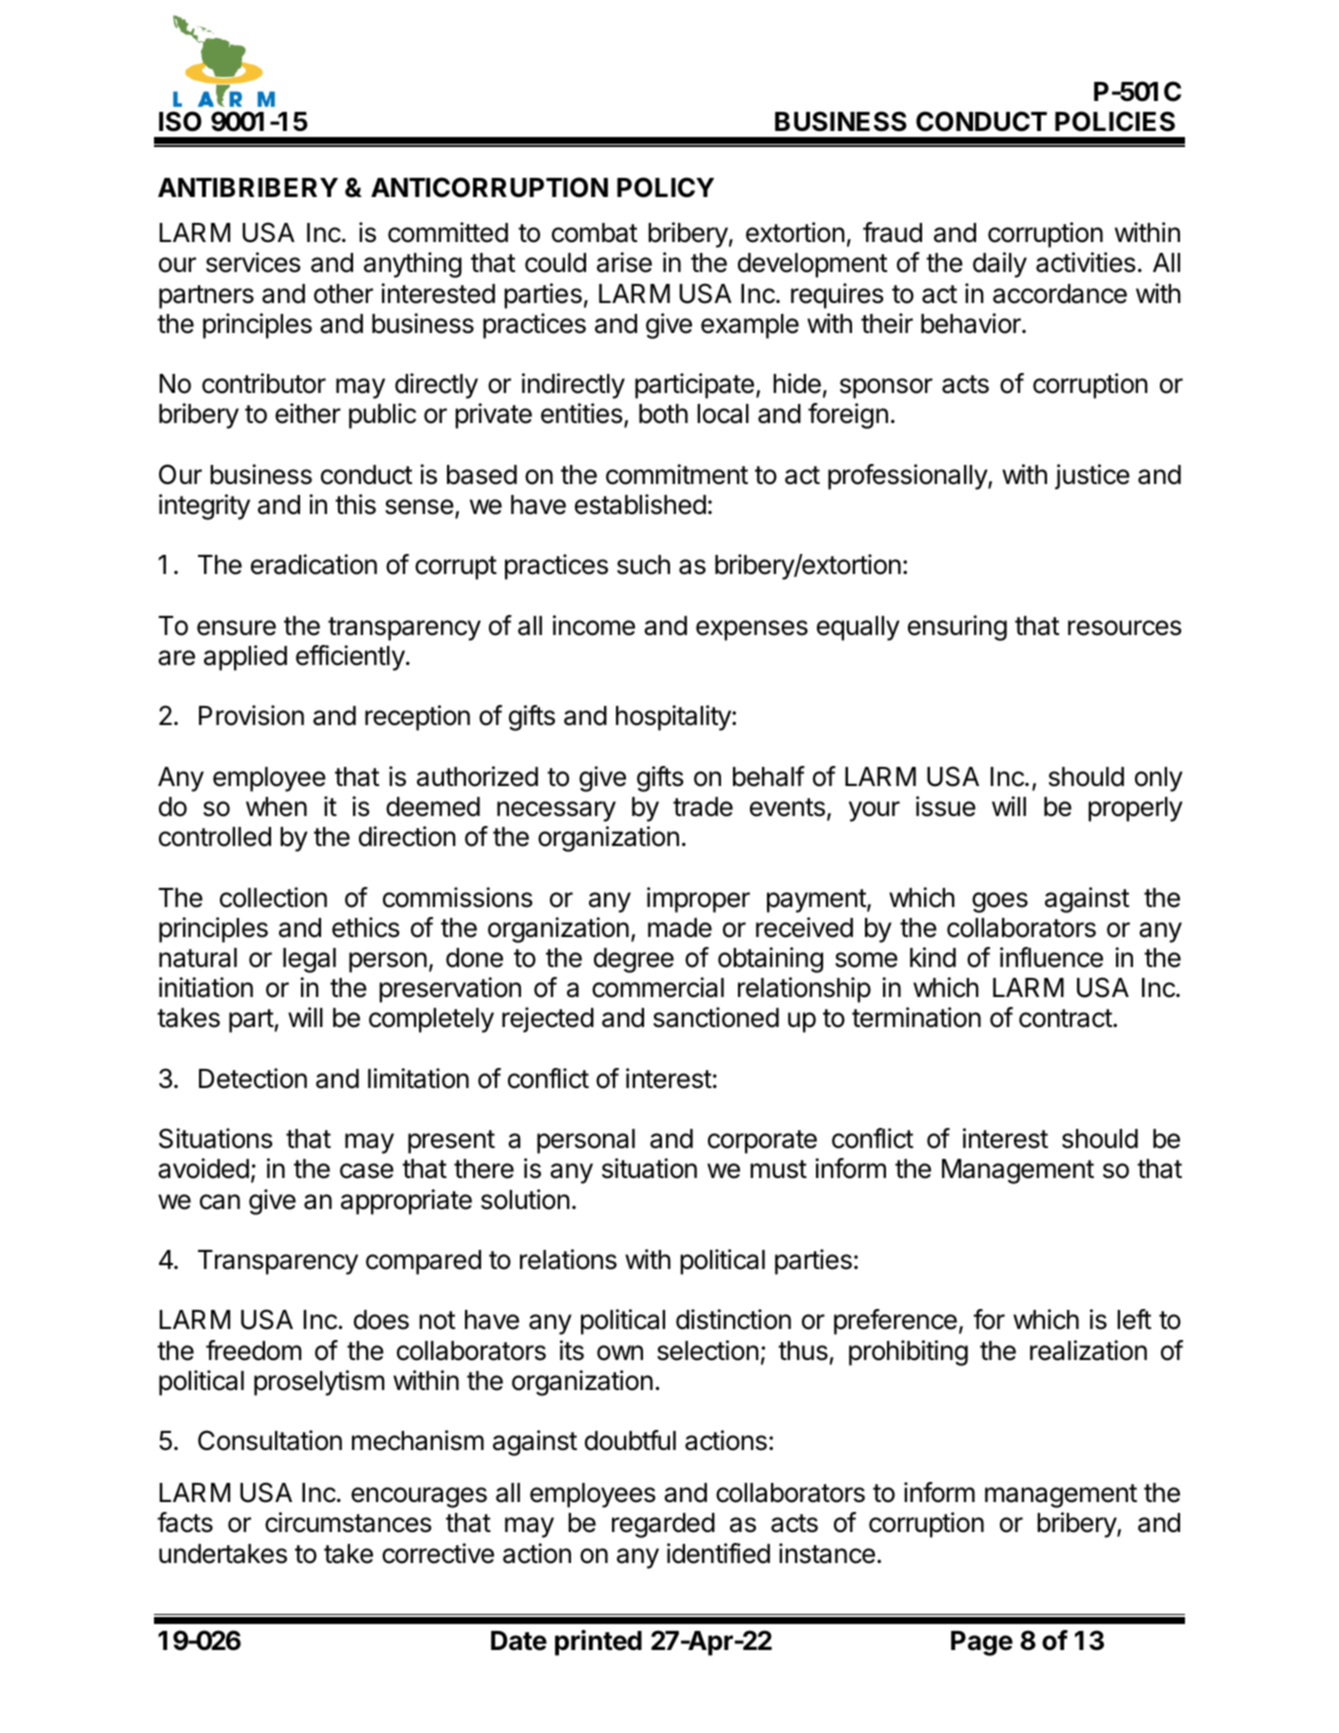  What do you see at coordinates (273, 897) in the screenshot?
I see `collection` at bounding box center [273, 897].
